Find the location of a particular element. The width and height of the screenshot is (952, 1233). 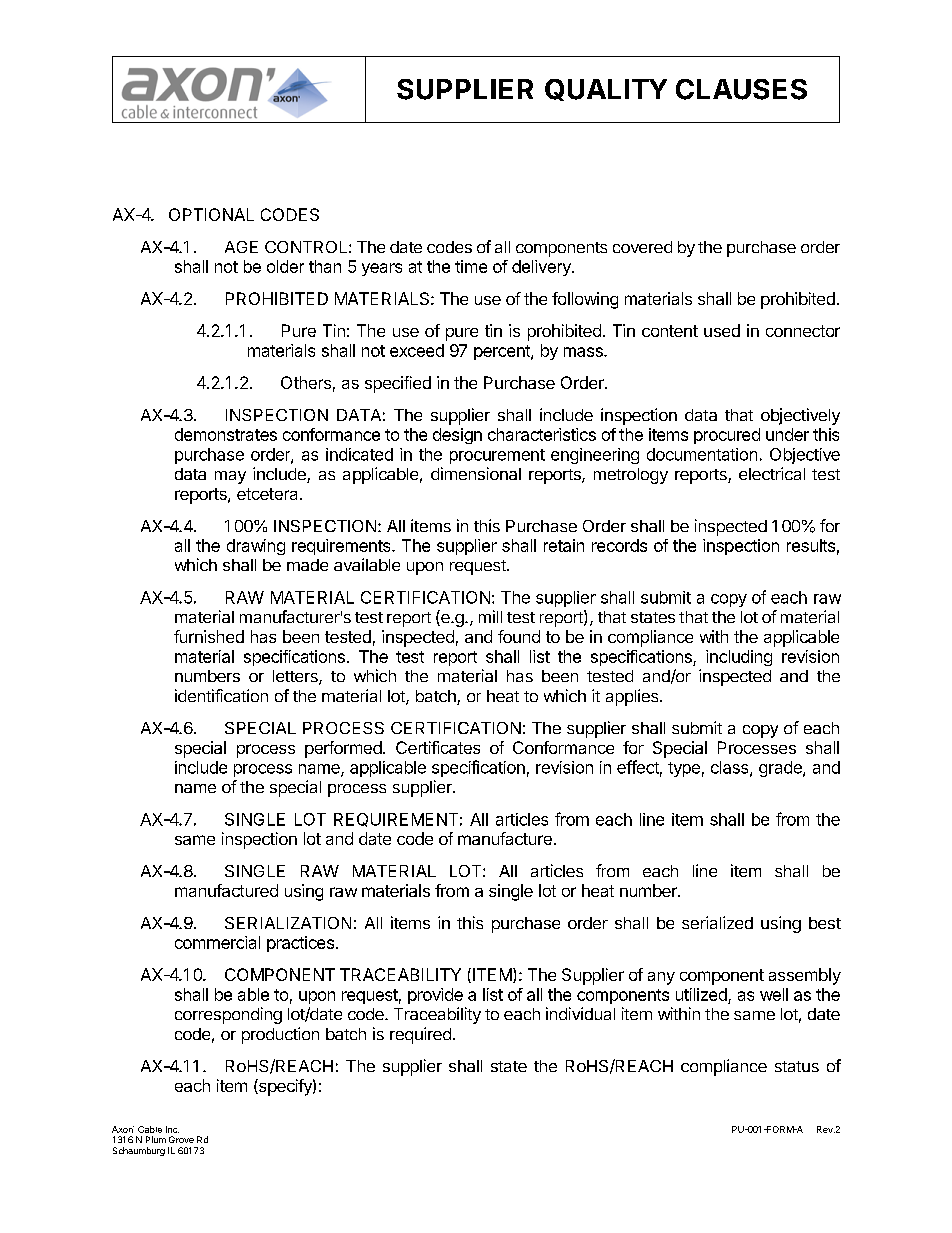

Certificates is located at coordinates (438, 747).
